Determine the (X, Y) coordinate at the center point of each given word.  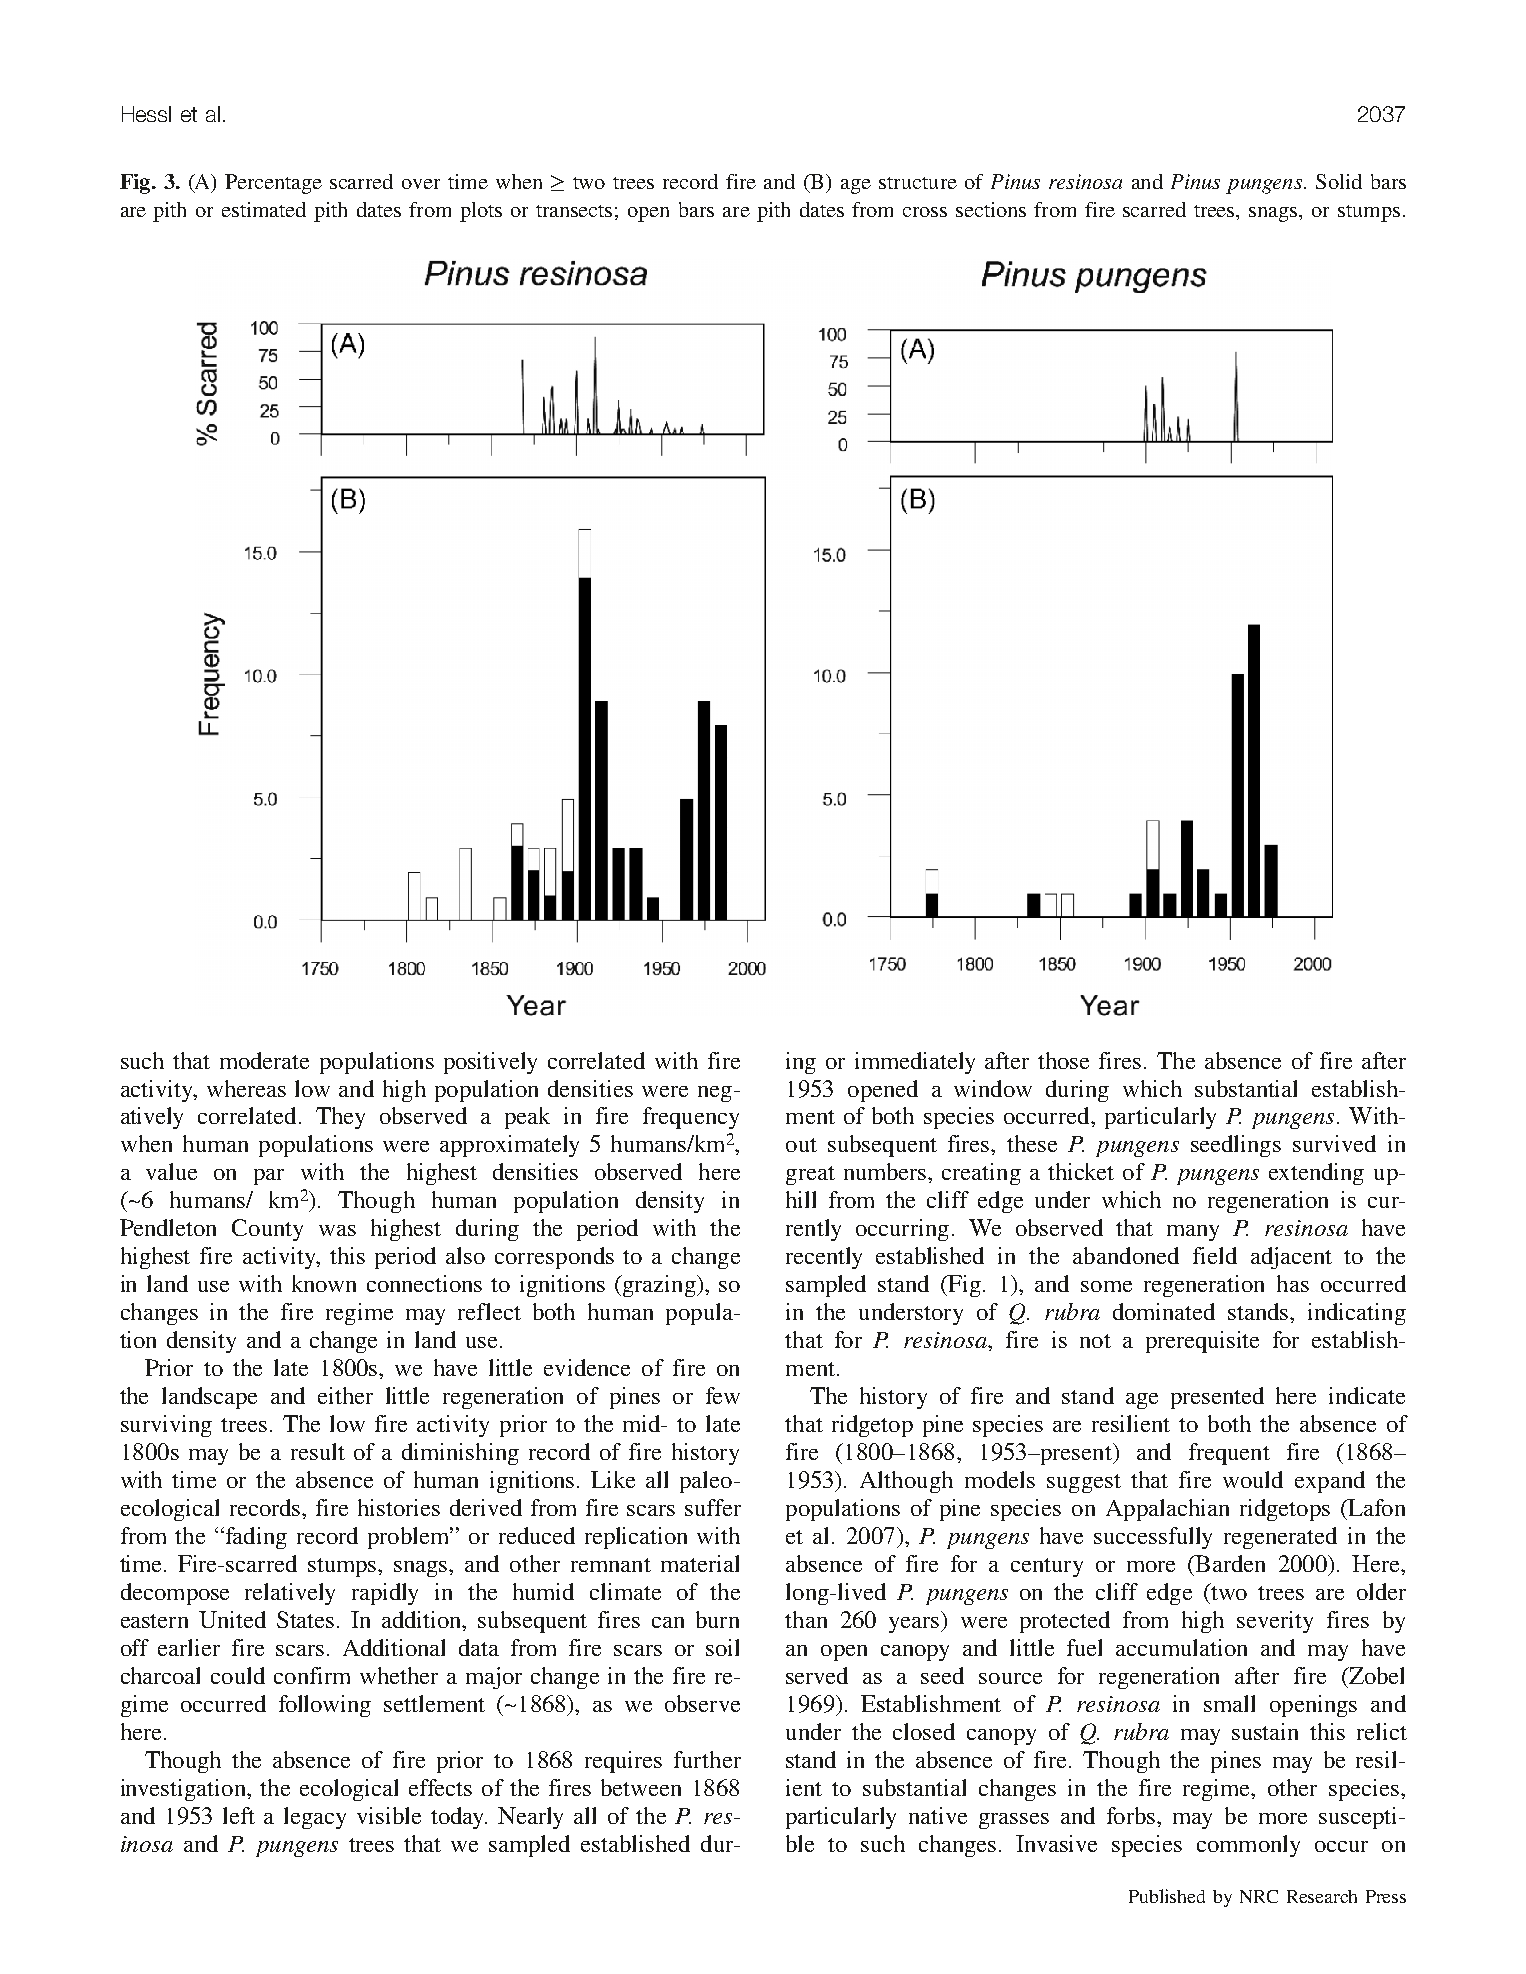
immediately (915, 1063)
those (1063, 1060)
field (1215, 1255)
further (707, 1759)
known (324, 1283)
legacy (315, 1818)
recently (824, 1258)
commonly (1248, 1846)
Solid (1339, 181)
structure (918, 183)
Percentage (273, 184)
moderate (264, 1060)
